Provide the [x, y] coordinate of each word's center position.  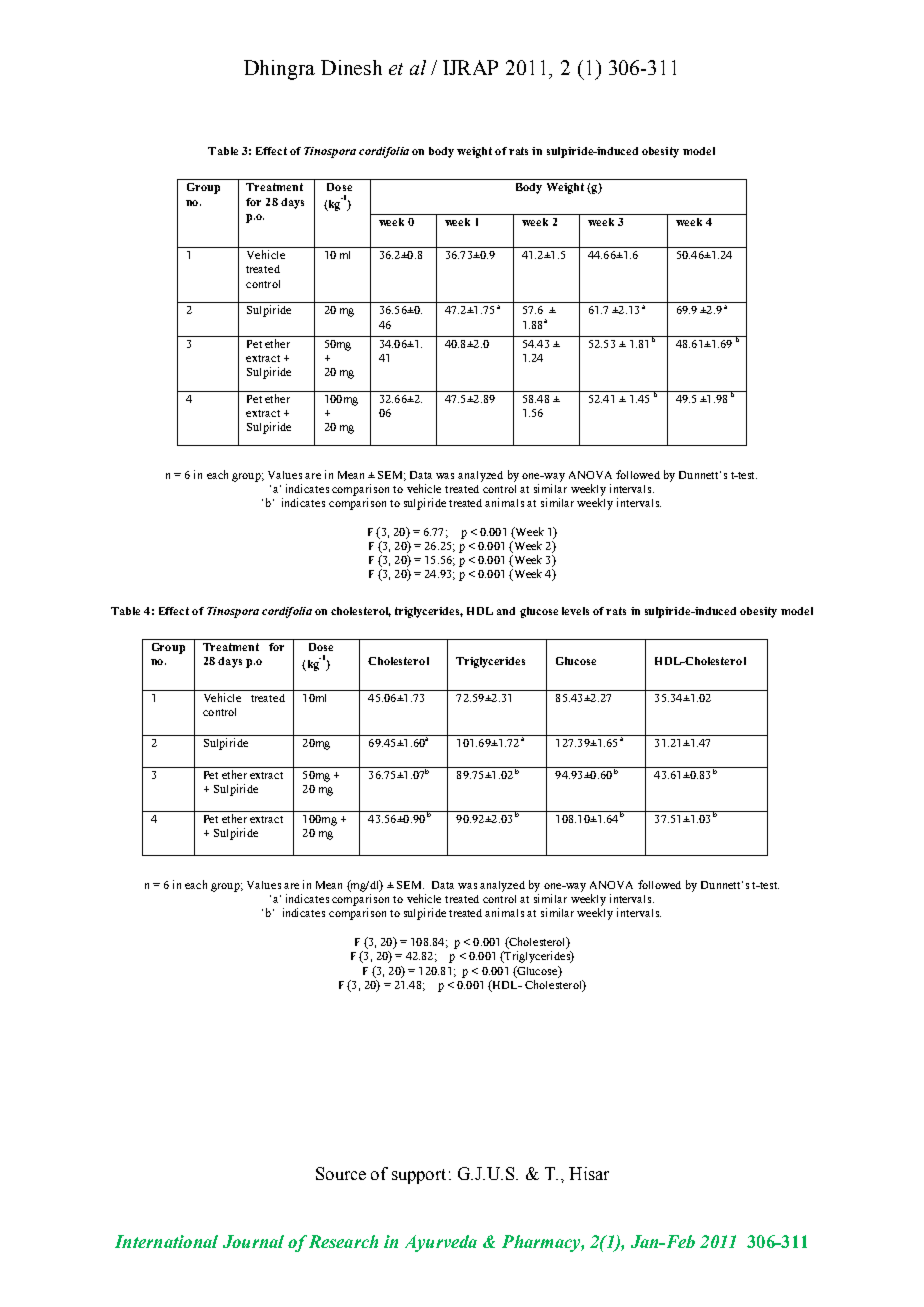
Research [343, 1241]
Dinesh [351, 67]
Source [341, 1173]
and [506, 611]
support [419, 1176]
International [166, 1241]
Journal [253, 1241]
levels [575, 611]
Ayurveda [441, 1243]
